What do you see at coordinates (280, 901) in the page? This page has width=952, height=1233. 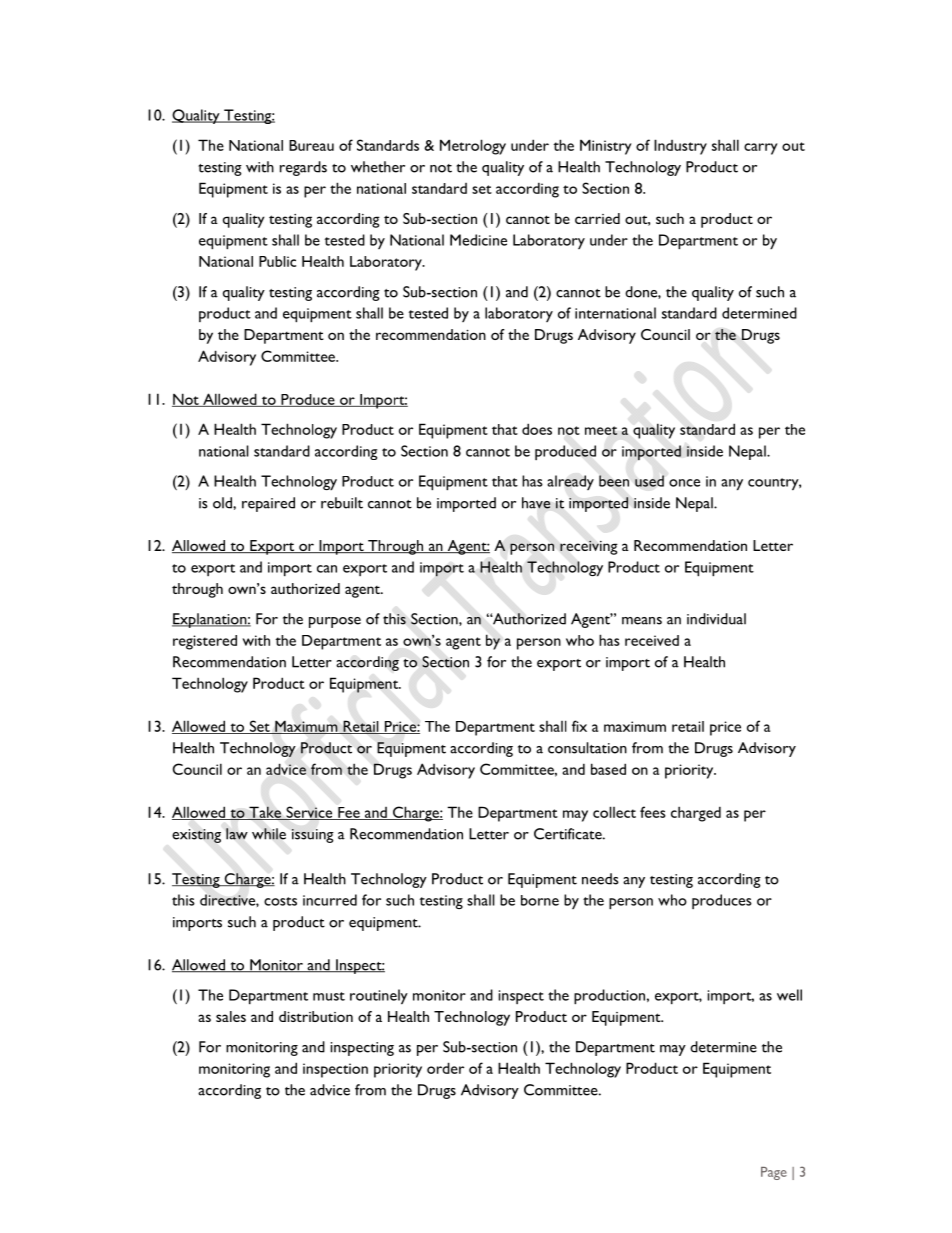 I see `costs` at bounding box center [280, 901].
